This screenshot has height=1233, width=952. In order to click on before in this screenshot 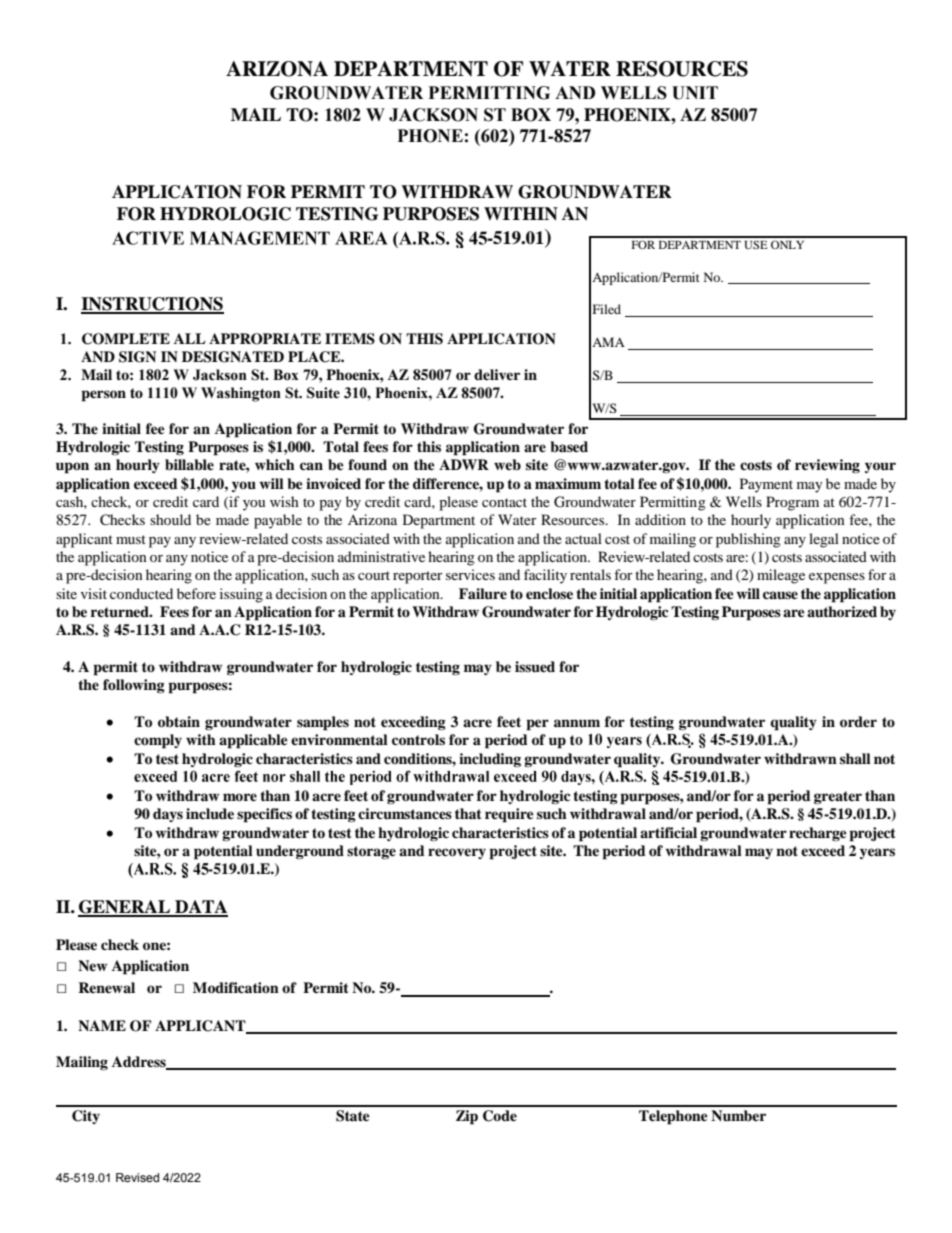, I will do `click(196, 593)`.
